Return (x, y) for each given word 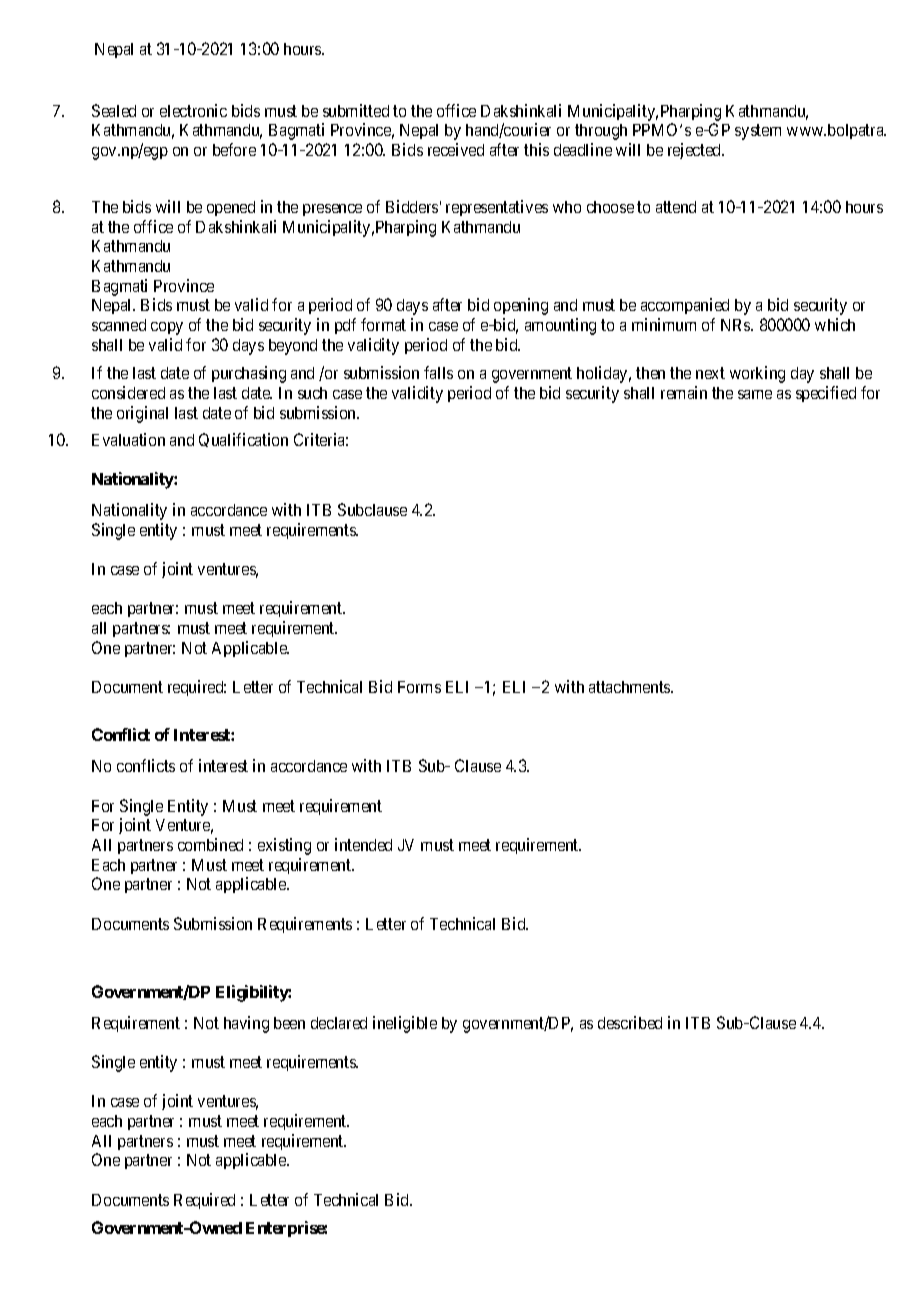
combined (210, 844)
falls (438, 372)
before (234, 149)
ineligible (405, 1024)
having (246, 1024)
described (630, 1022)
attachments (630, 687)
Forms (419, 687)
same (755, 394)
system (758, 132)
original (142, 414)
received (456, 149)
